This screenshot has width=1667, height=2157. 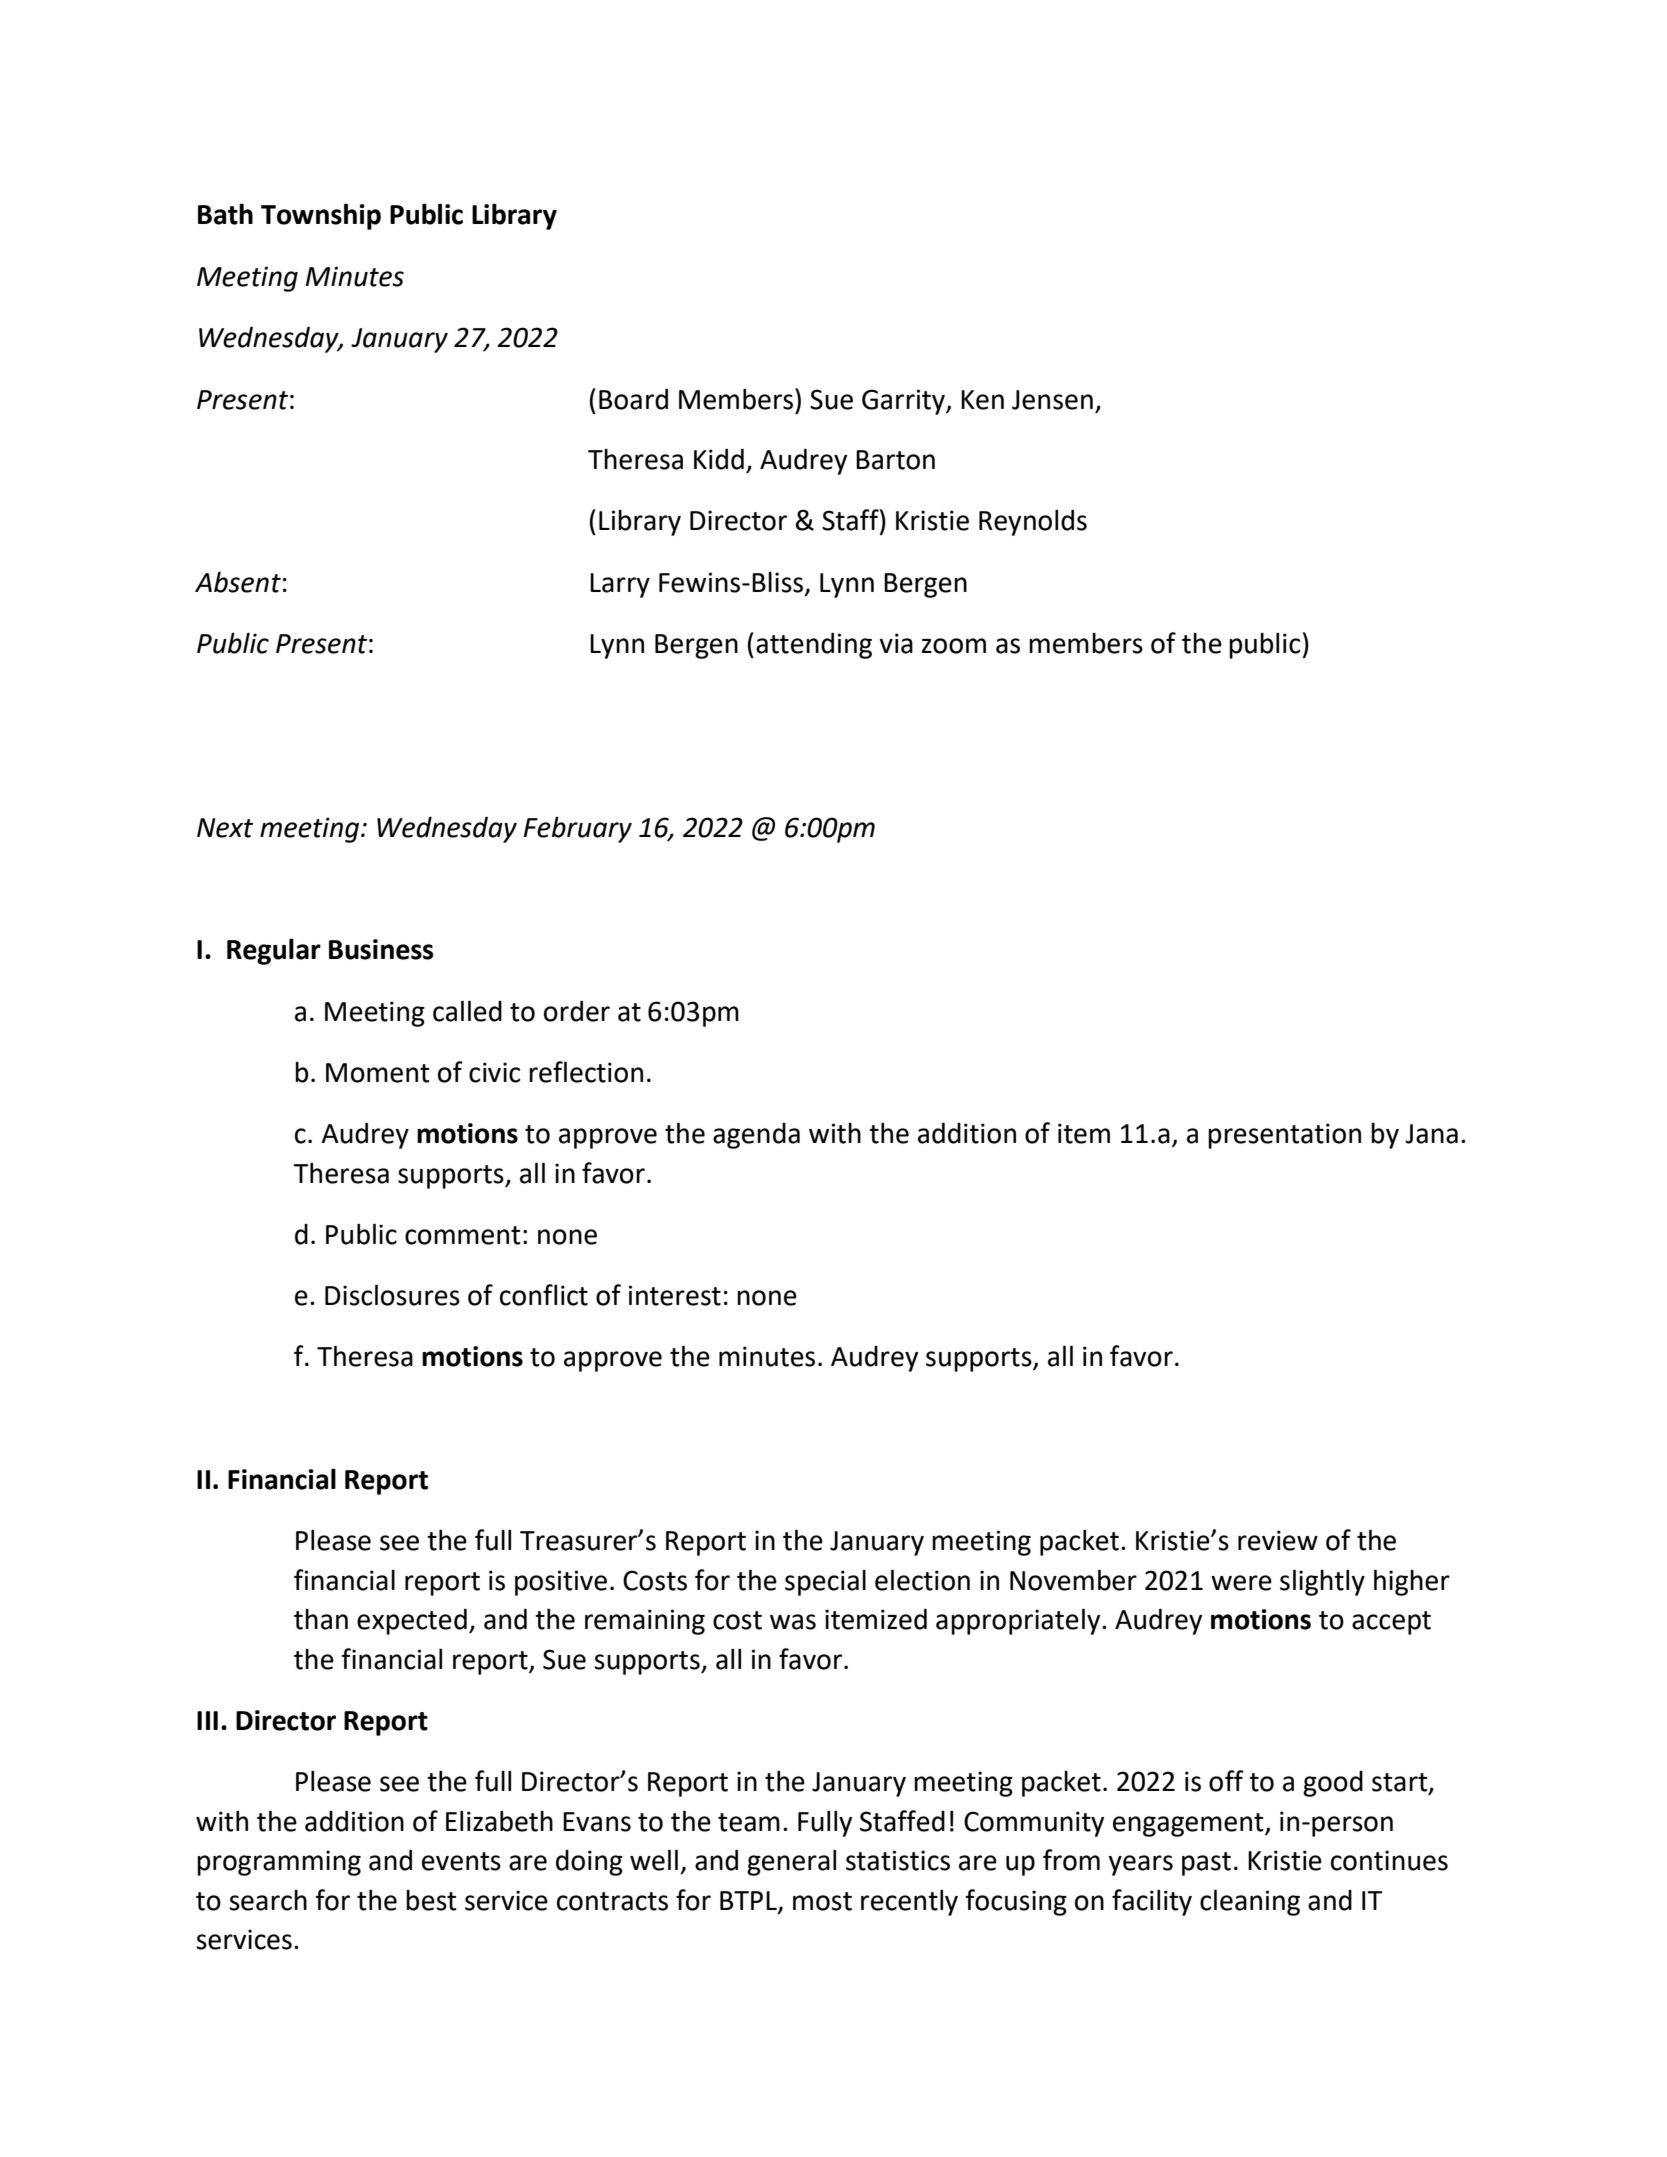 What do you see at coordinates (238, 582) in the screenshot?
I see `Absent` at bounding box center [238, 582].
